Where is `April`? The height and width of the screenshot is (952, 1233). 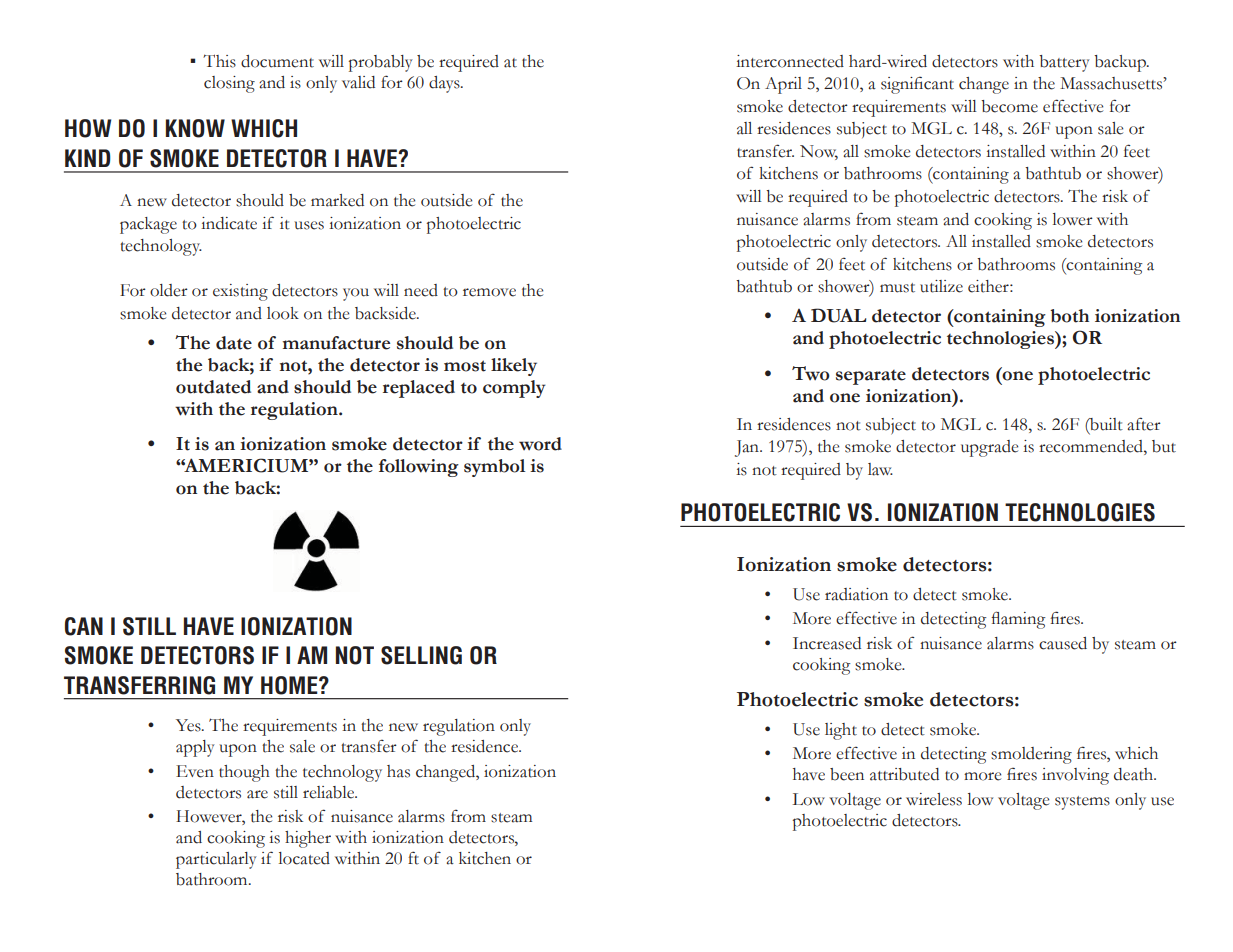 April is located at coordinates (783, 85).
